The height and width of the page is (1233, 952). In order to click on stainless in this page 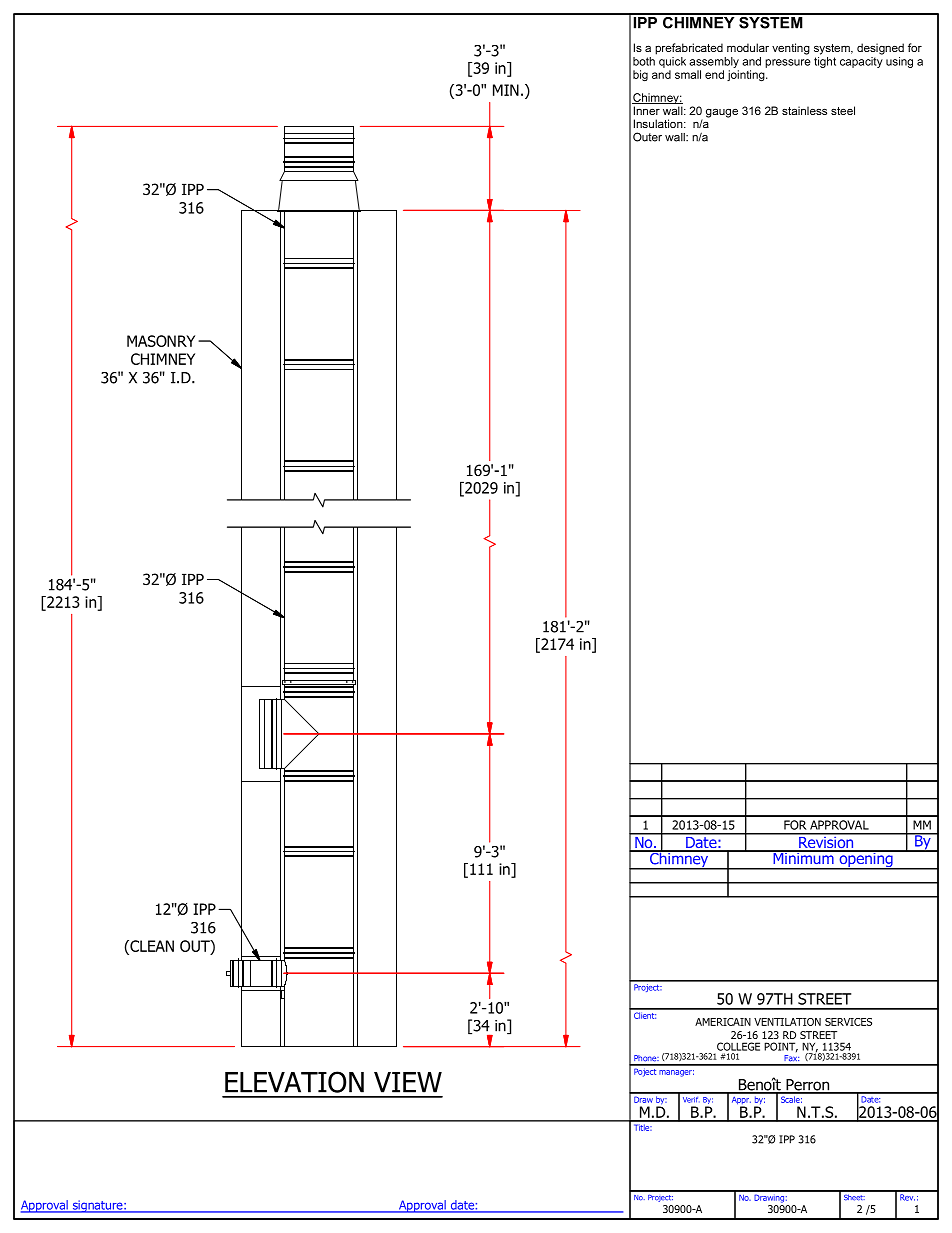, I will do `click(804, 110)`.
